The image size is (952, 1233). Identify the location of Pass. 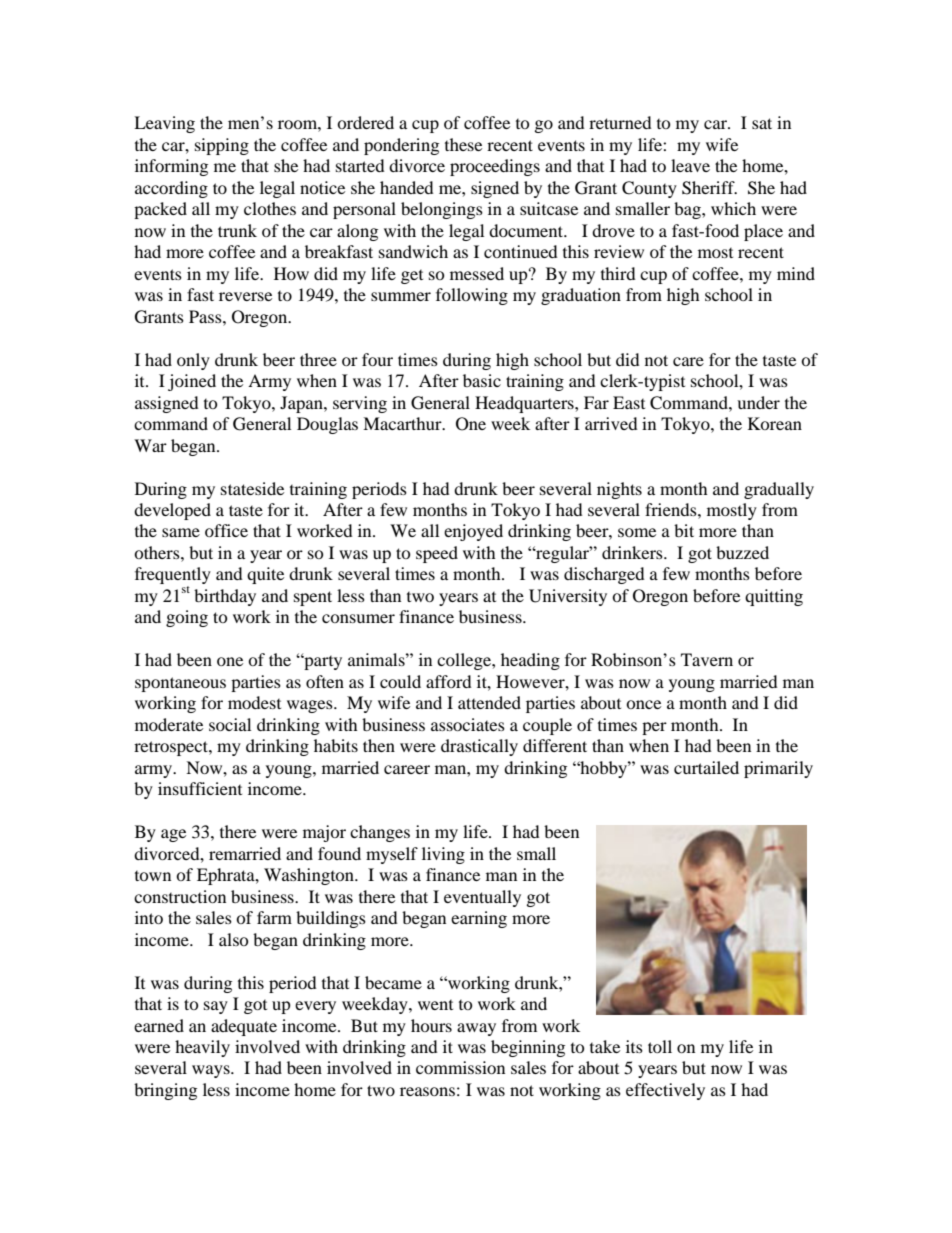
(206, 316).
